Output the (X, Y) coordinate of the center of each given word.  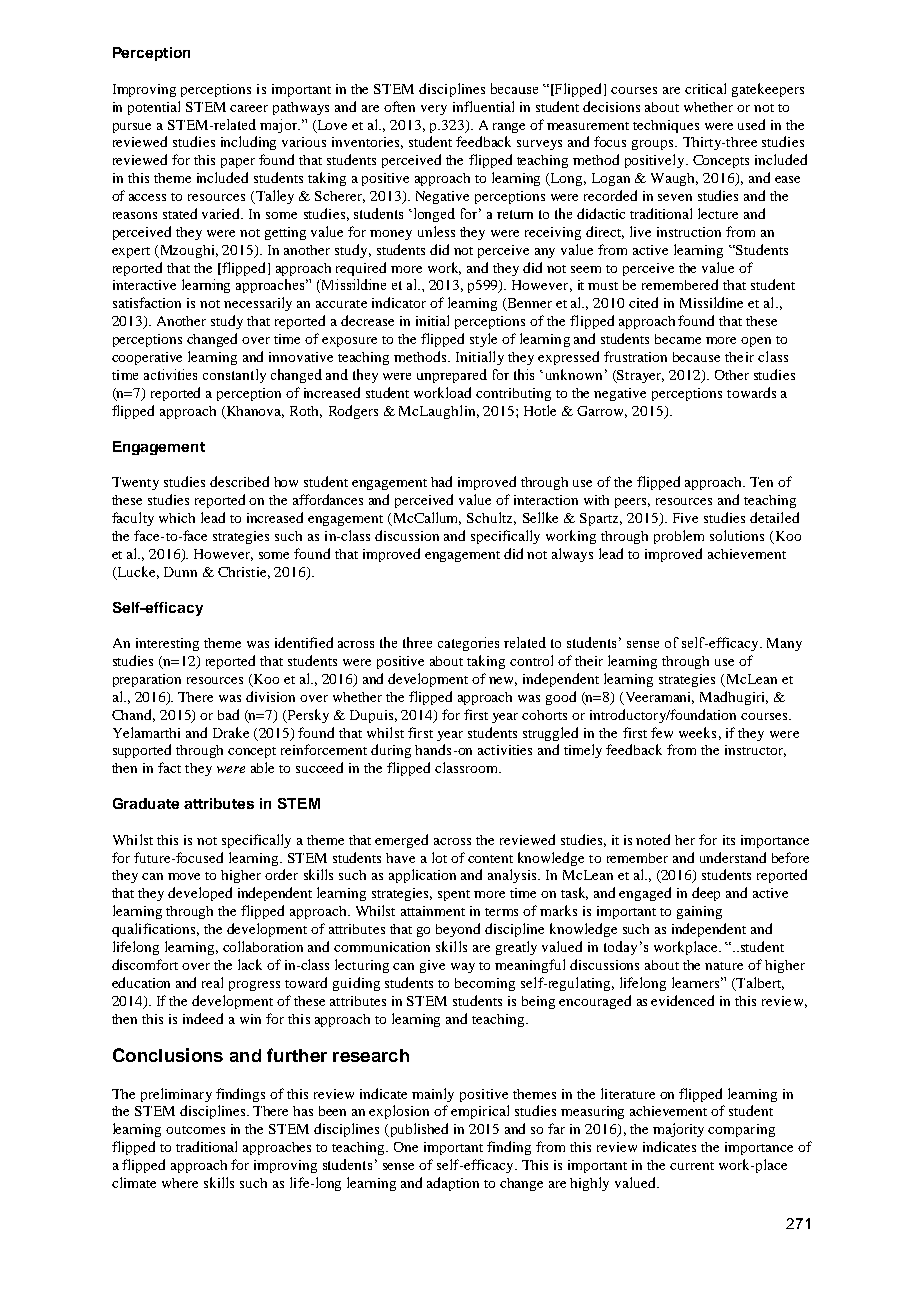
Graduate (146, 803)
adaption (453, 1184)
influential (483, 106)
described (239, 481)
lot (439, 857)
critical (705, 88)
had (441, 481)
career (249, 108)
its (729, 840)
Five (685, 518)
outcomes (195, 1130)
